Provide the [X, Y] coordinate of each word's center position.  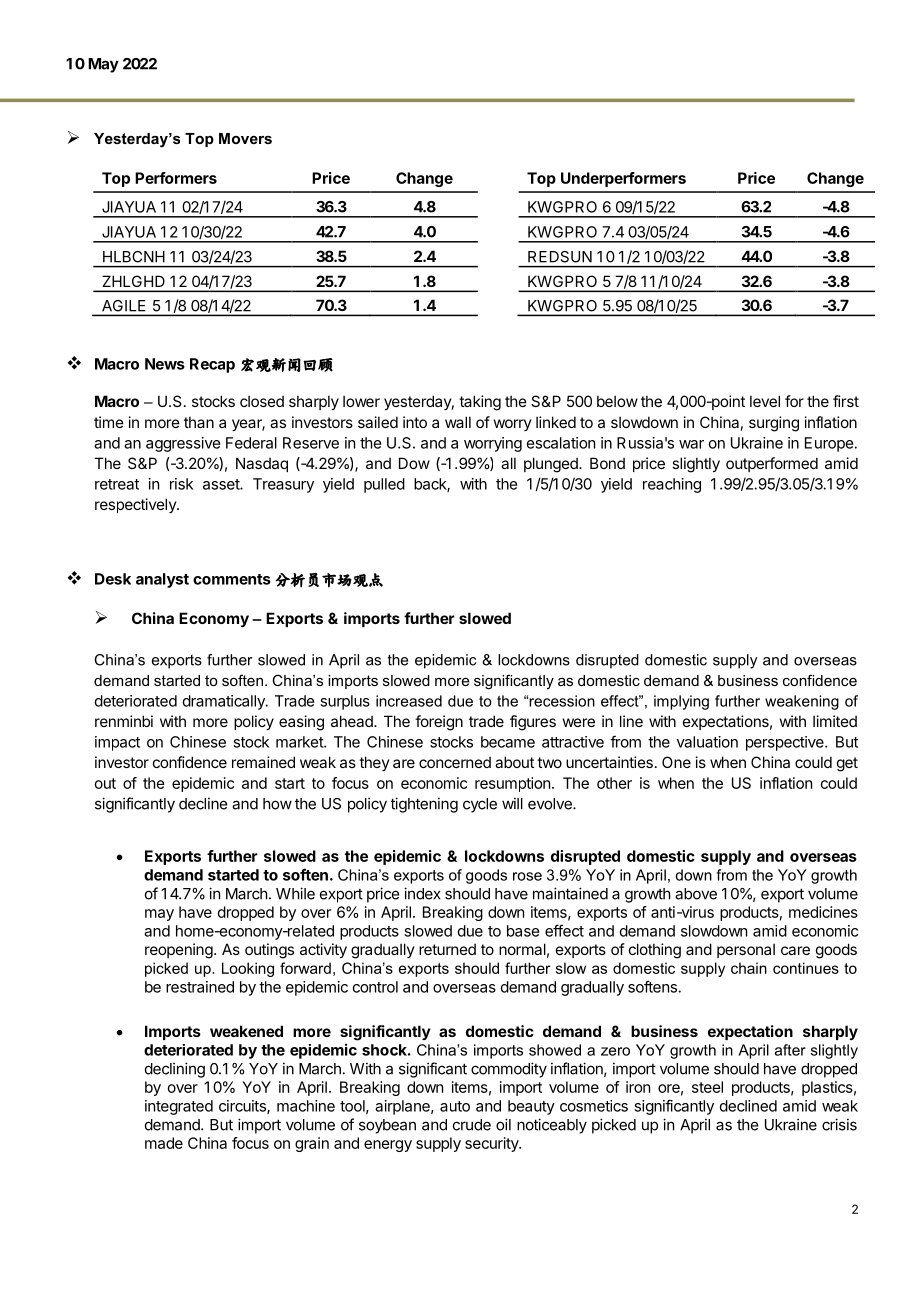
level [765, 401]
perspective [786, 743]
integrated [179, 1107]
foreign [439, 723]
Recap [212, 365]
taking [480, 403]
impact [117, 743]
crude [472, 1125]
